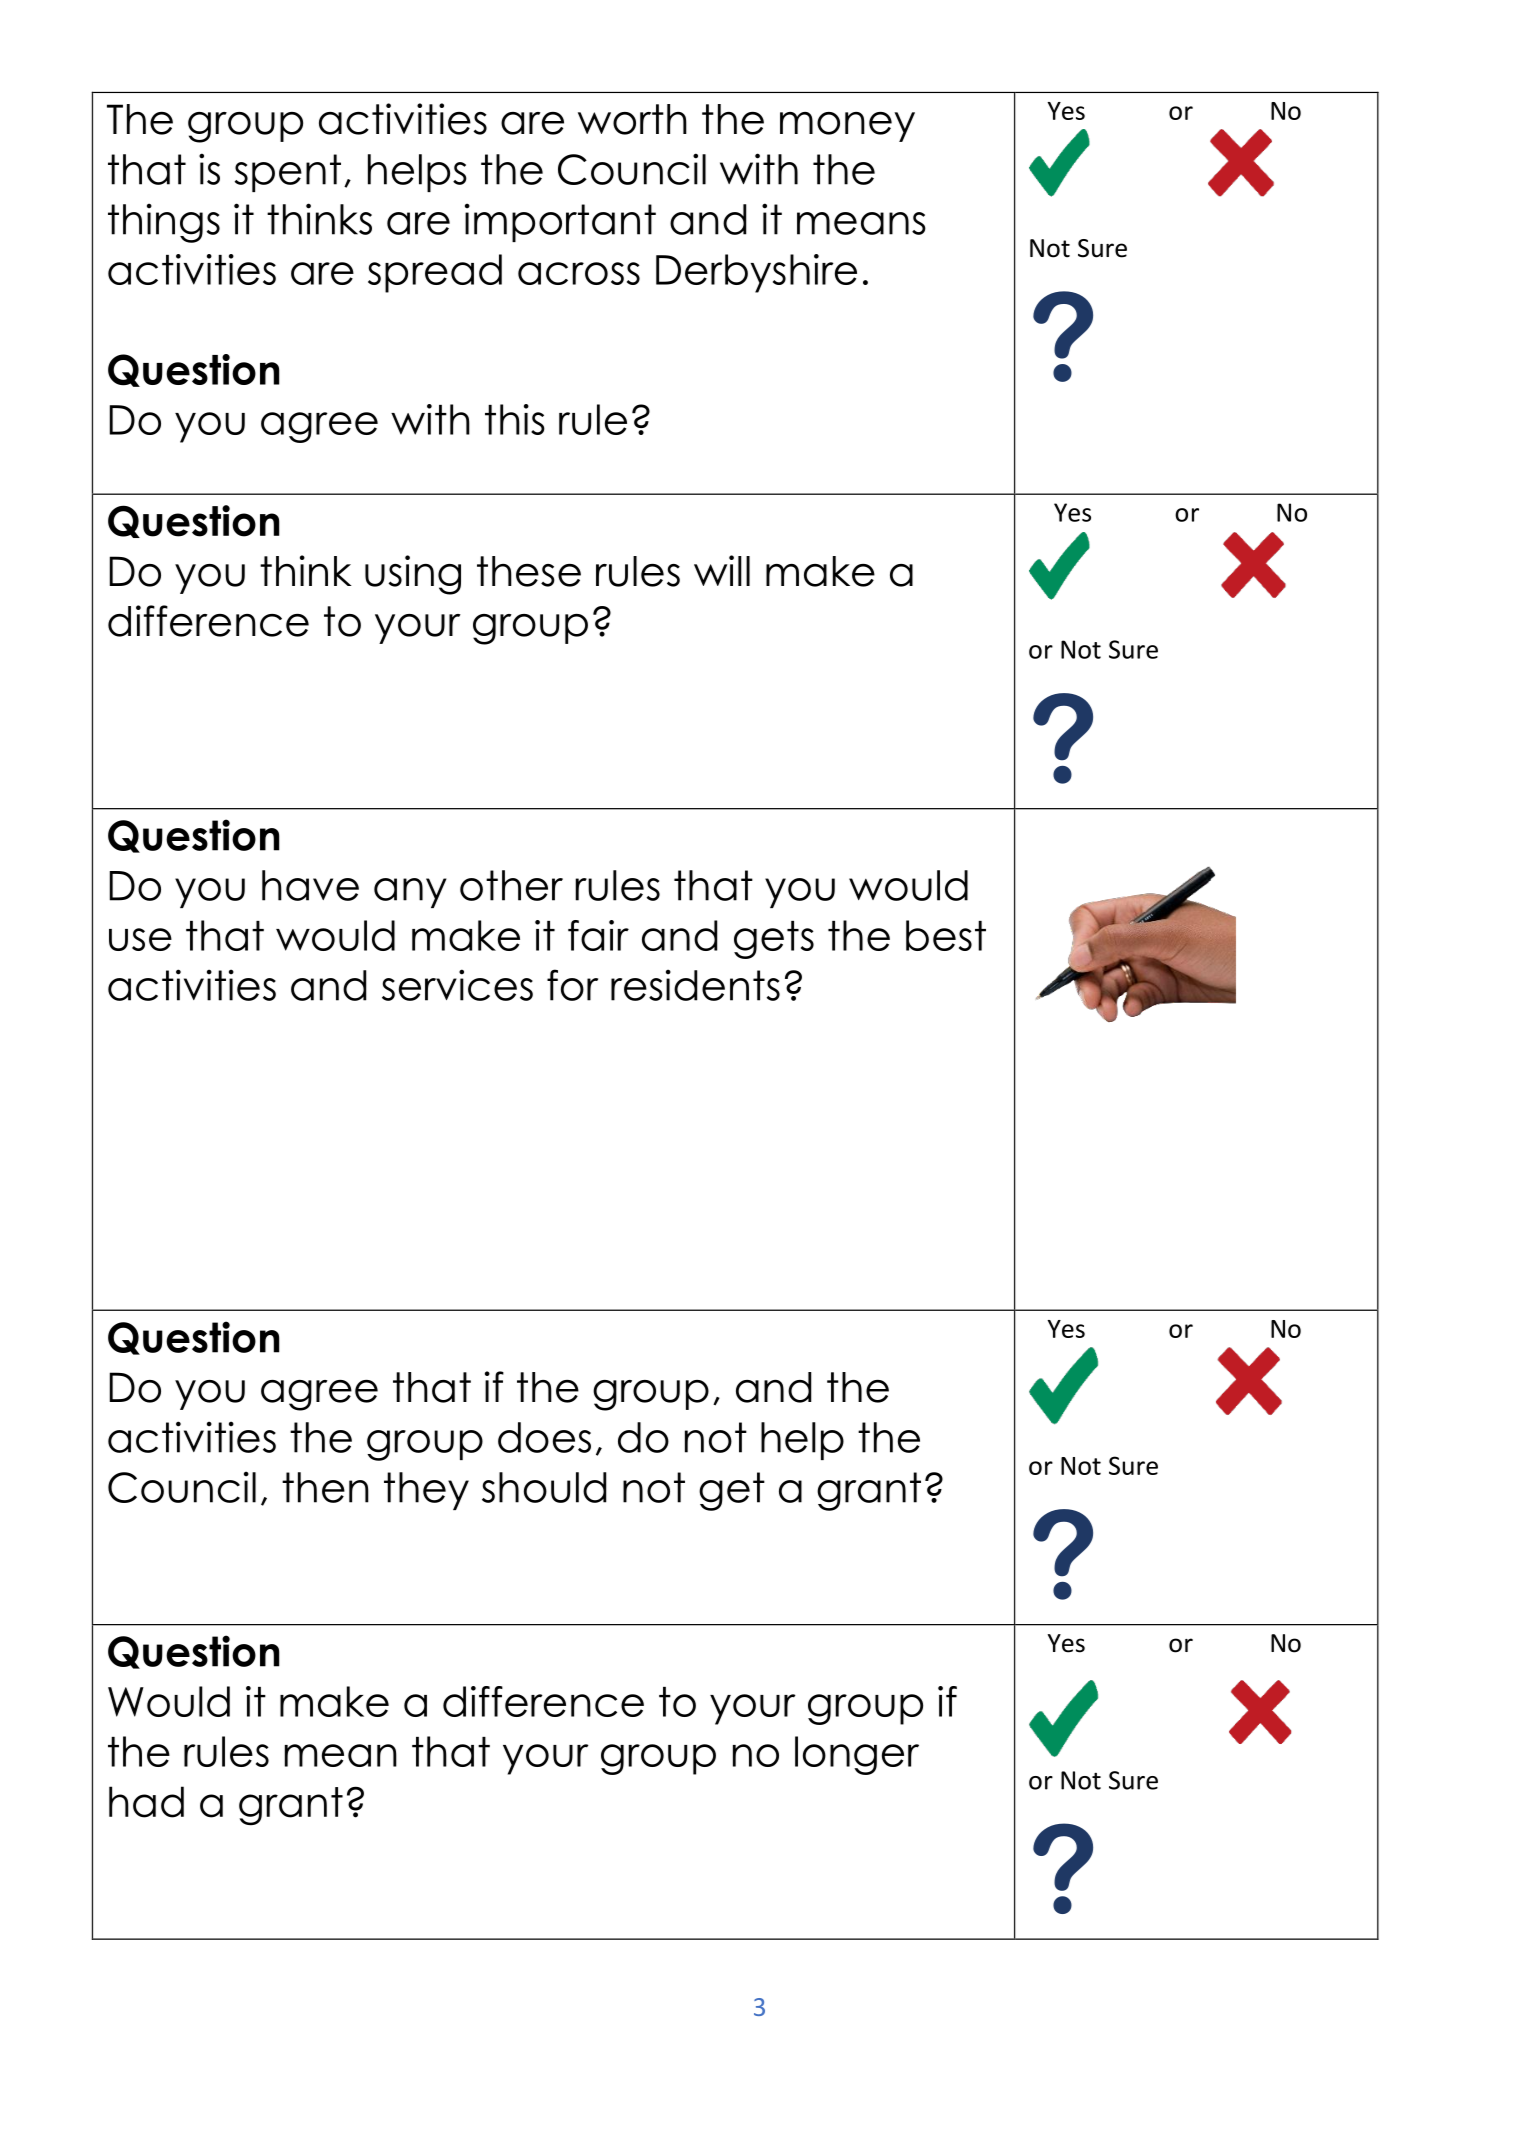 Image resolution: width=1519 pixels, height=2148 pixels. Describe the element at coordinates (529, 571) in the document. I see `these` at that location.
